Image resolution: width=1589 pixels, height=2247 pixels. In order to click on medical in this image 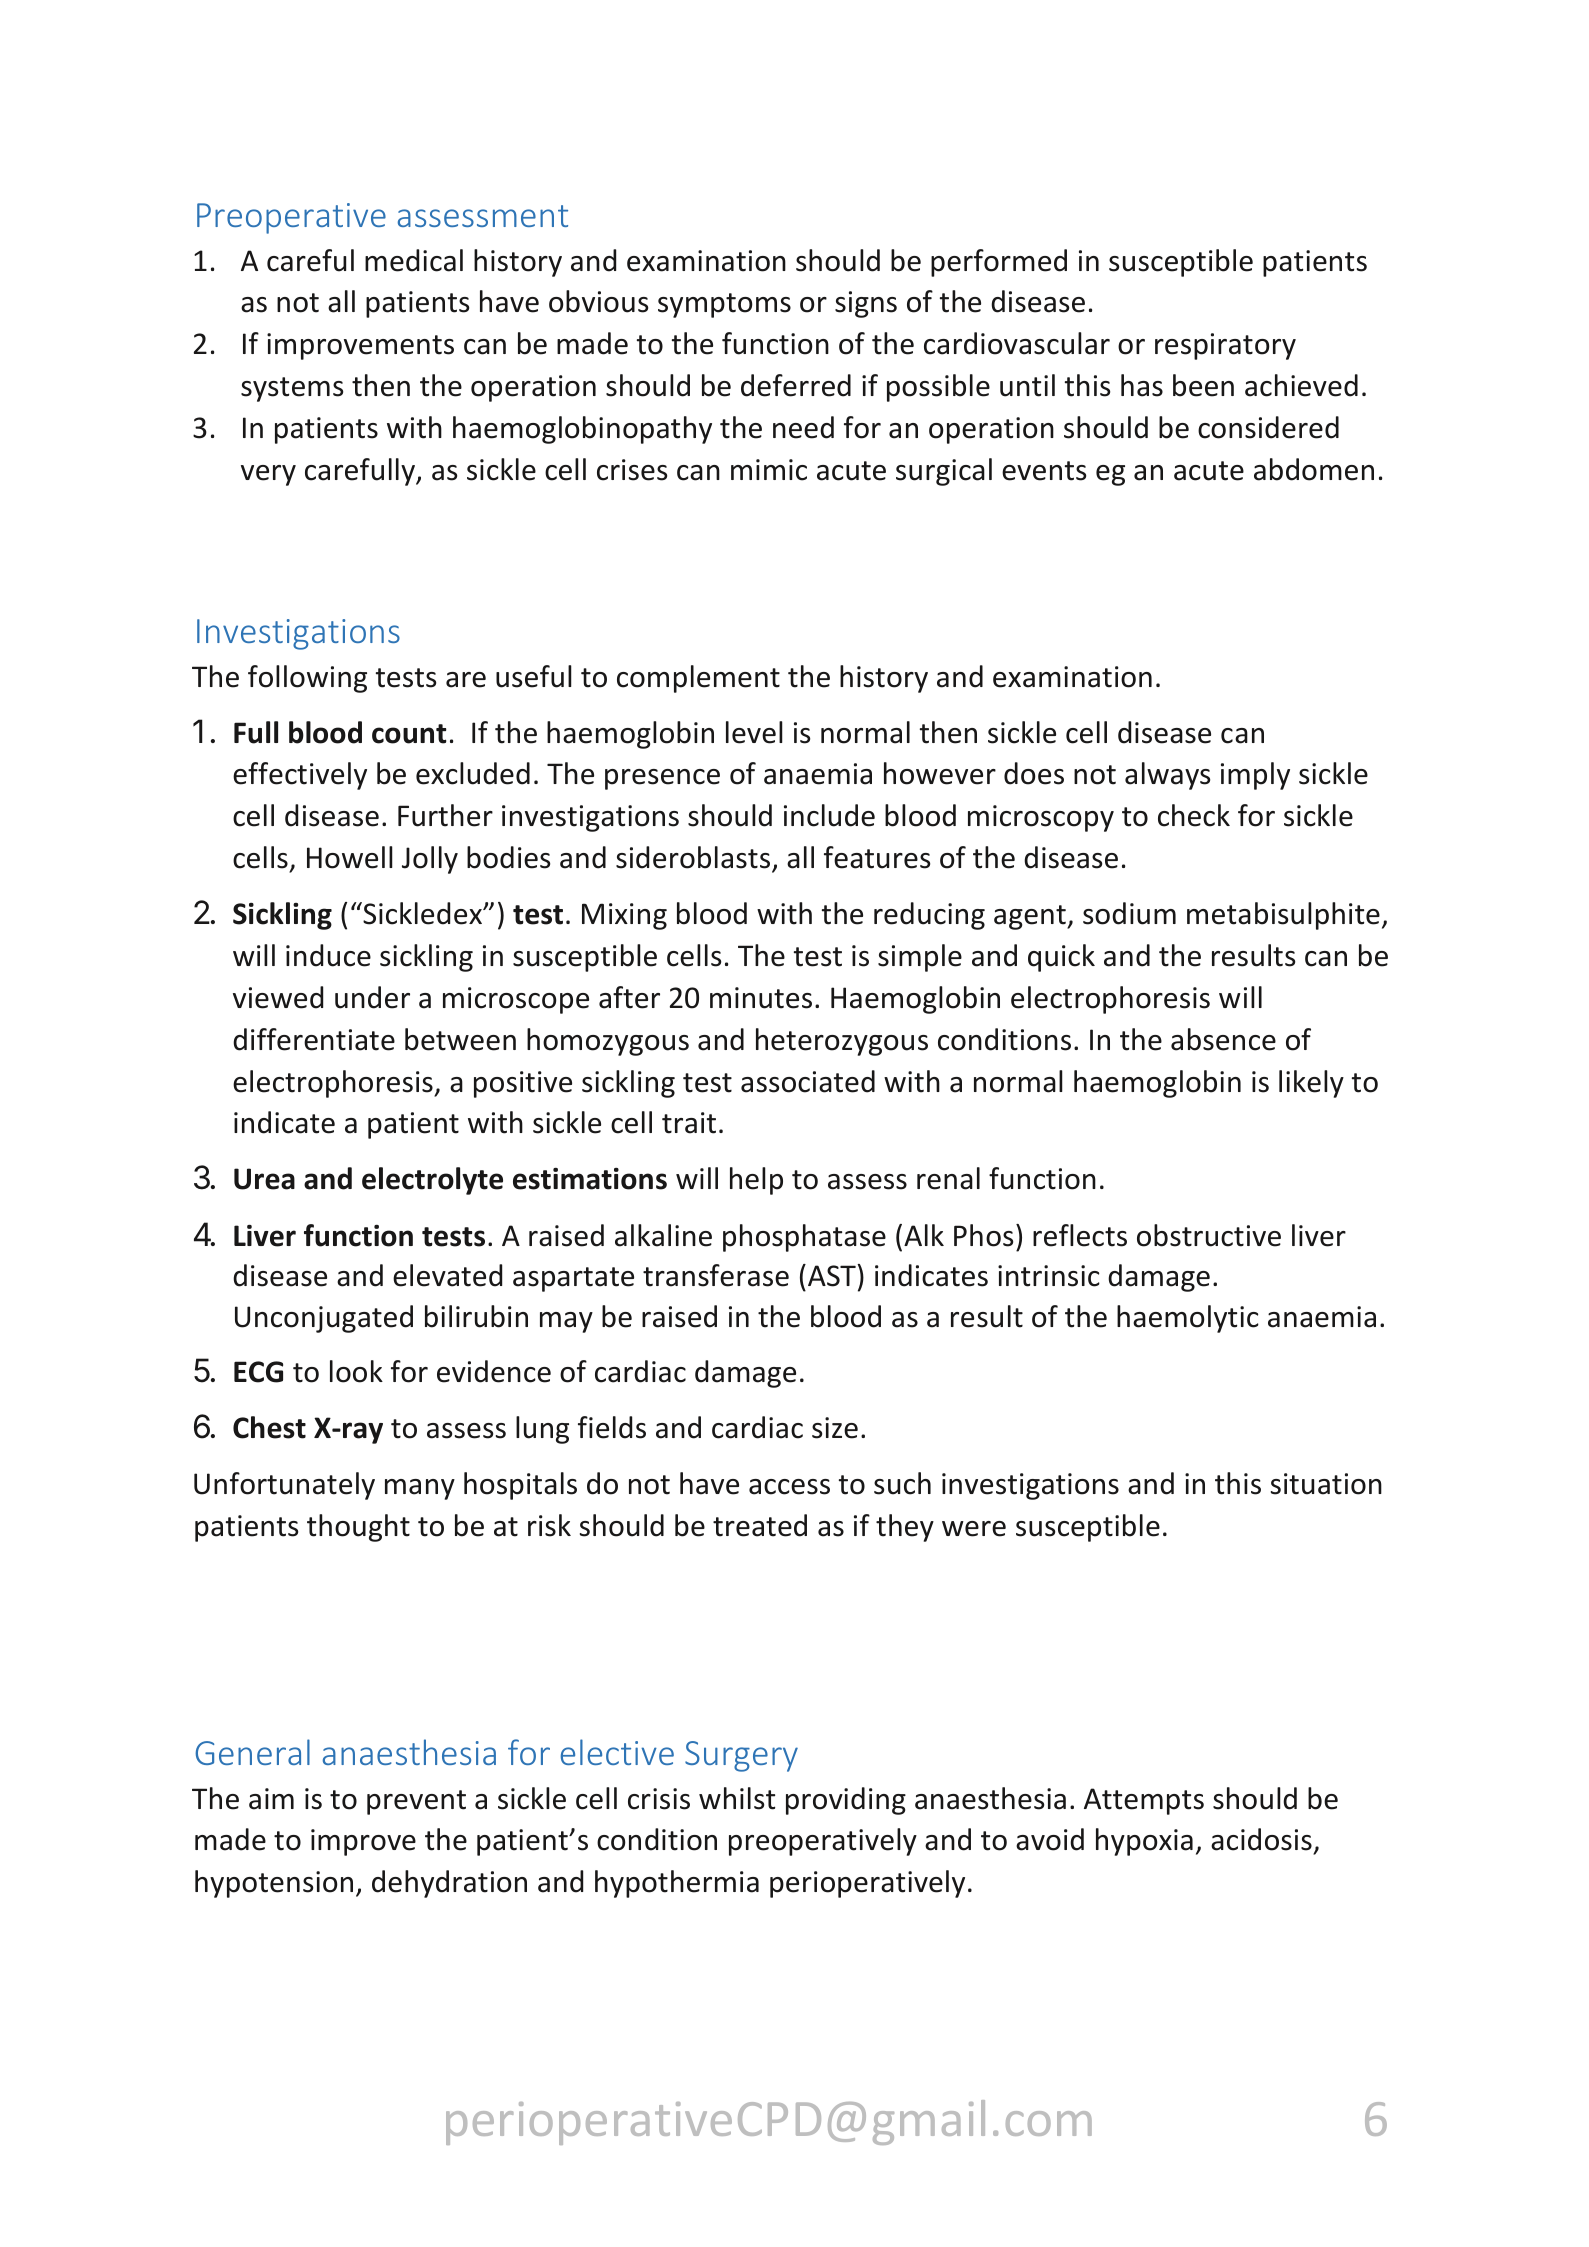, I will do `click(414, 260)`.
